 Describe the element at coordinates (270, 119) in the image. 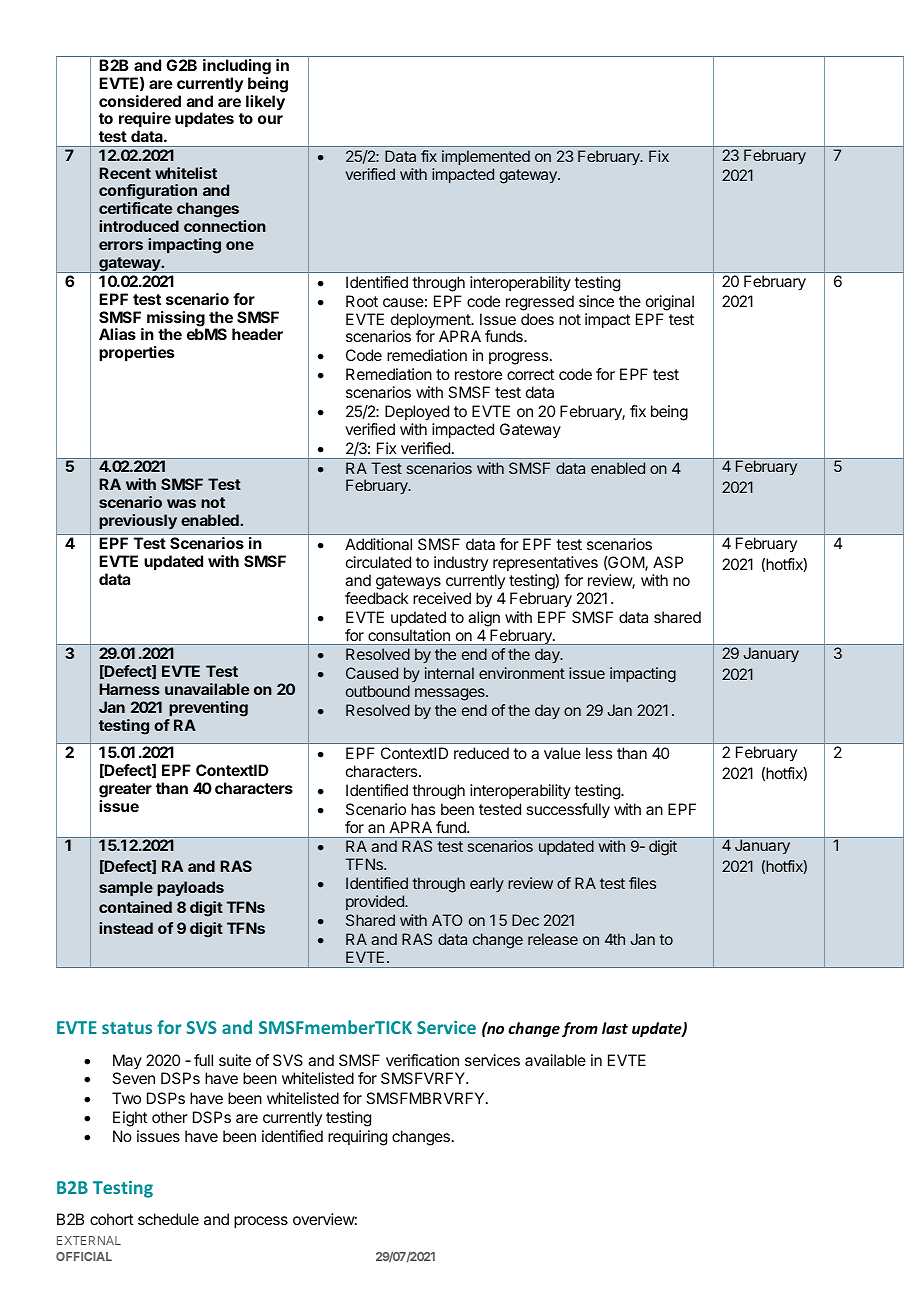

I see `our` at that location.
